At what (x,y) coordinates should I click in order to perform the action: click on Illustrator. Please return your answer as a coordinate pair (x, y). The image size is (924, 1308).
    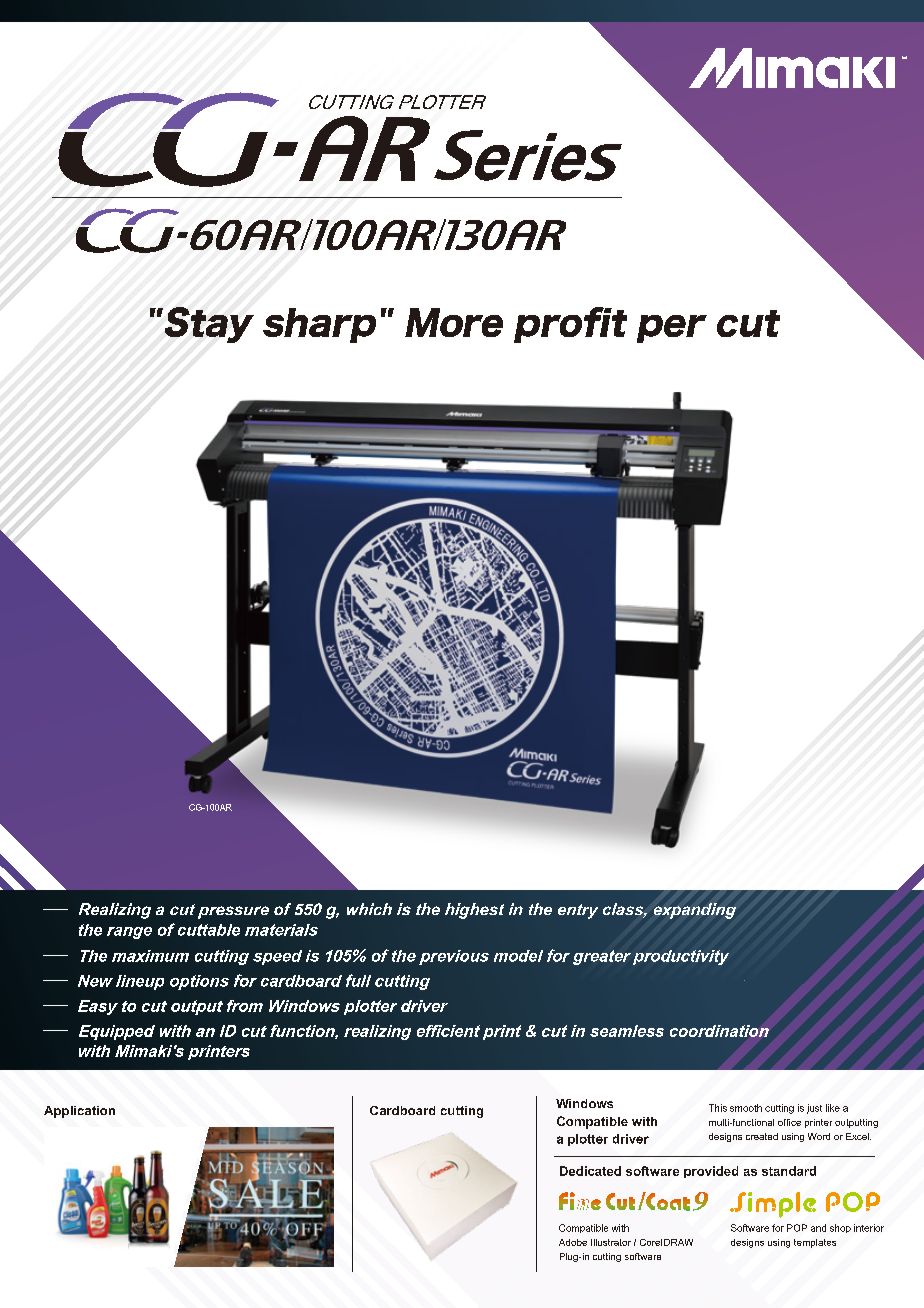
    Looking at the image, I should click on (611, 1242).
